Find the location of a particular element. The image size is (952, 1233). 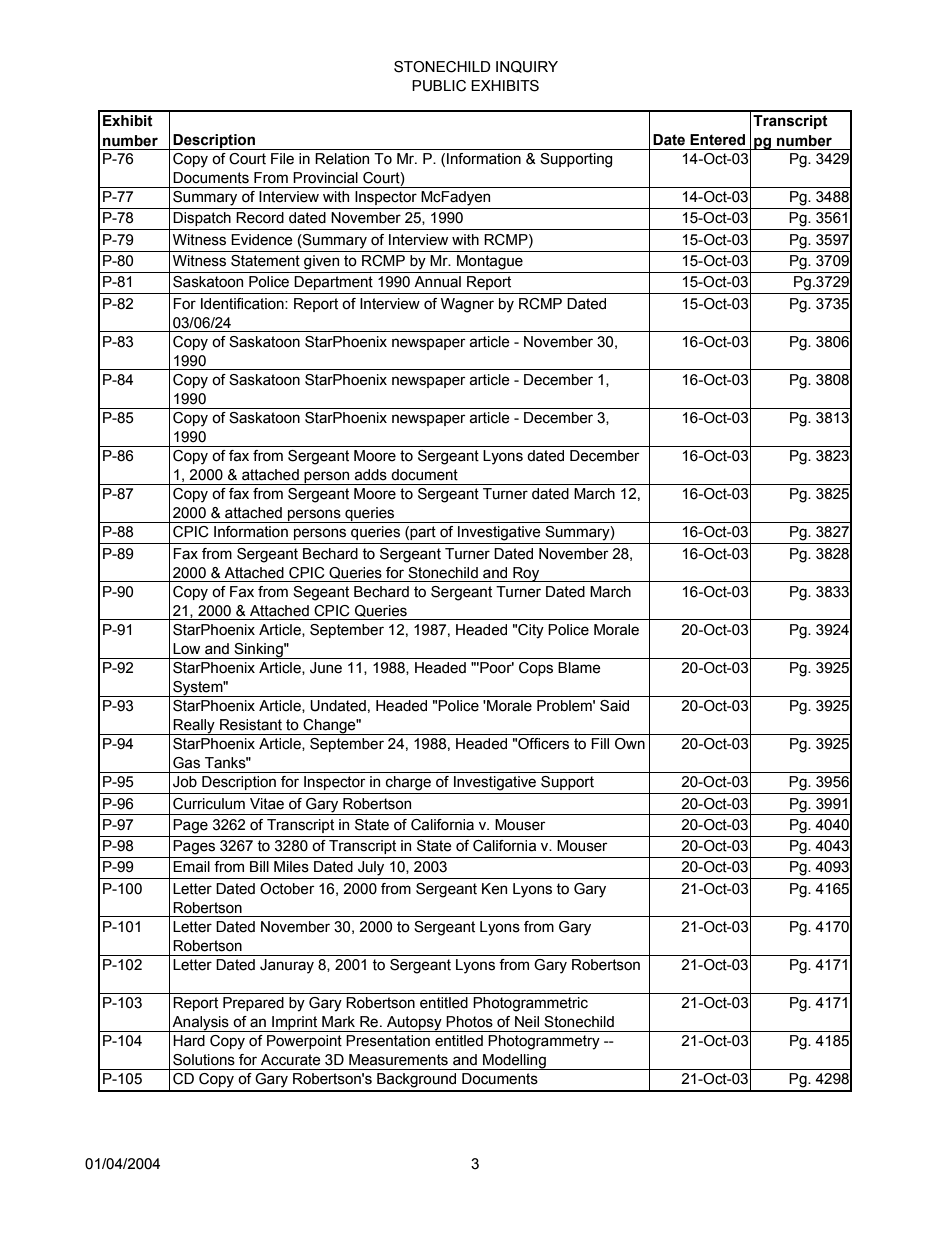

File is located at coordinates (282, 159).
